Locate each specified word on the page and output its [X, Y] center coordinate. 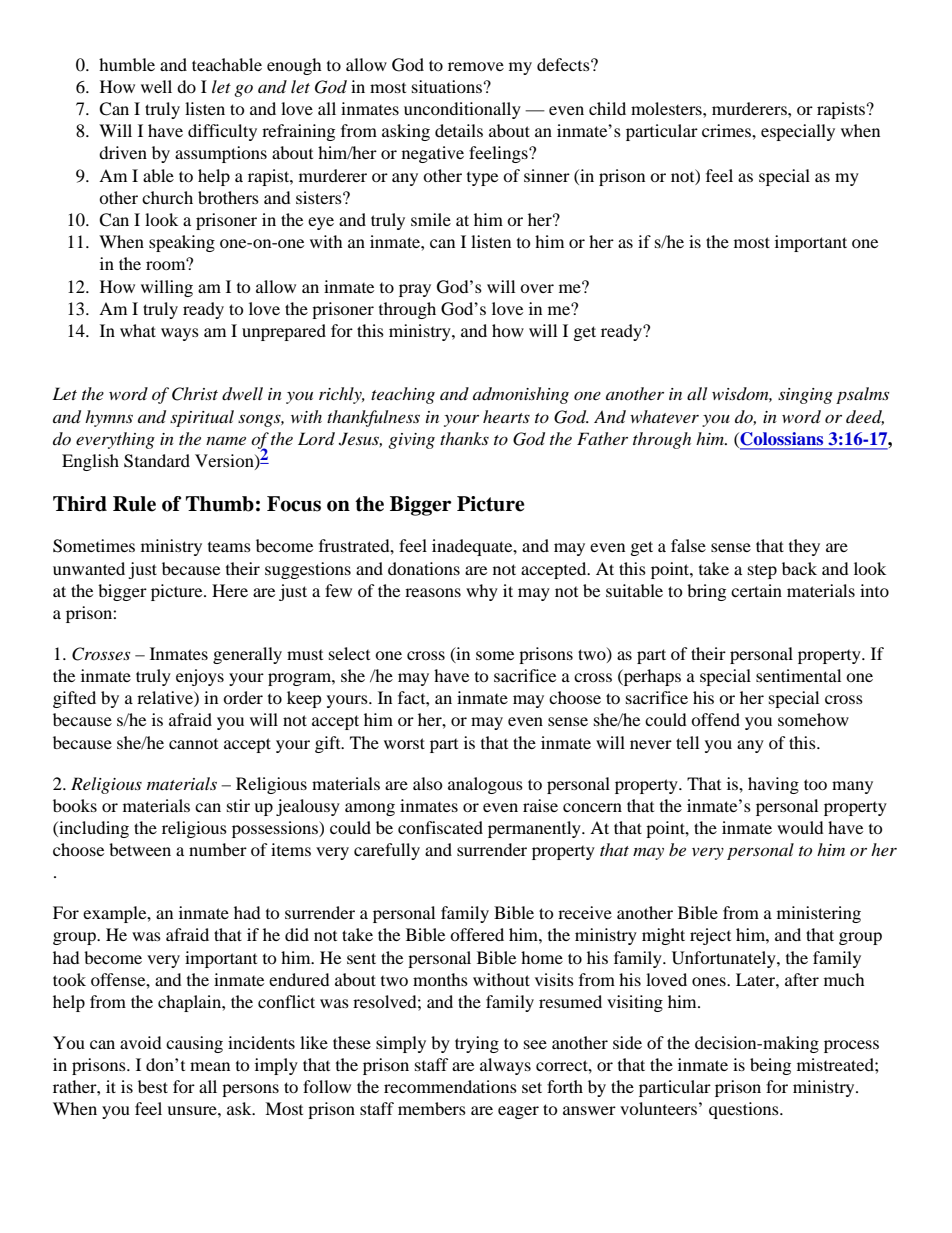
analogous [485, 785]
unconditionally [462, 110]
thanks [464, 438]
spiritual [202, 418]
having [773, 785]
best [153, 1086]
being [770, 1066]
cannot [193, 744]
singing [805, 396]
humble [127, 64]
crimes [727, 130]
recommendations [450, 1086]
